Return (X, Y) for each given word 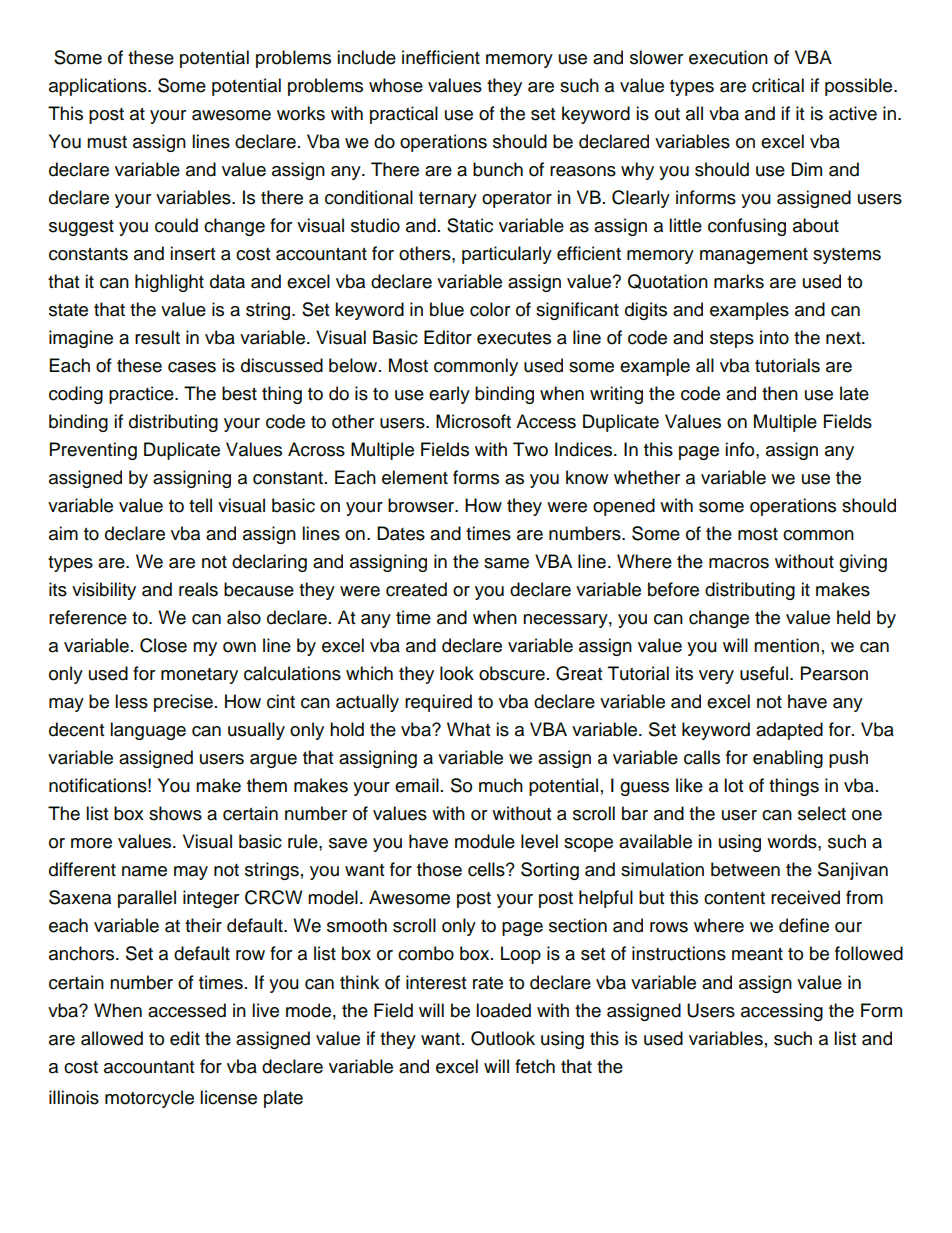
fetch (535, 1066)
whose (396, 85)
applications (99, 87)
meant (757, 954)
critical (778, 85)
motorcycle (149, 1099)
